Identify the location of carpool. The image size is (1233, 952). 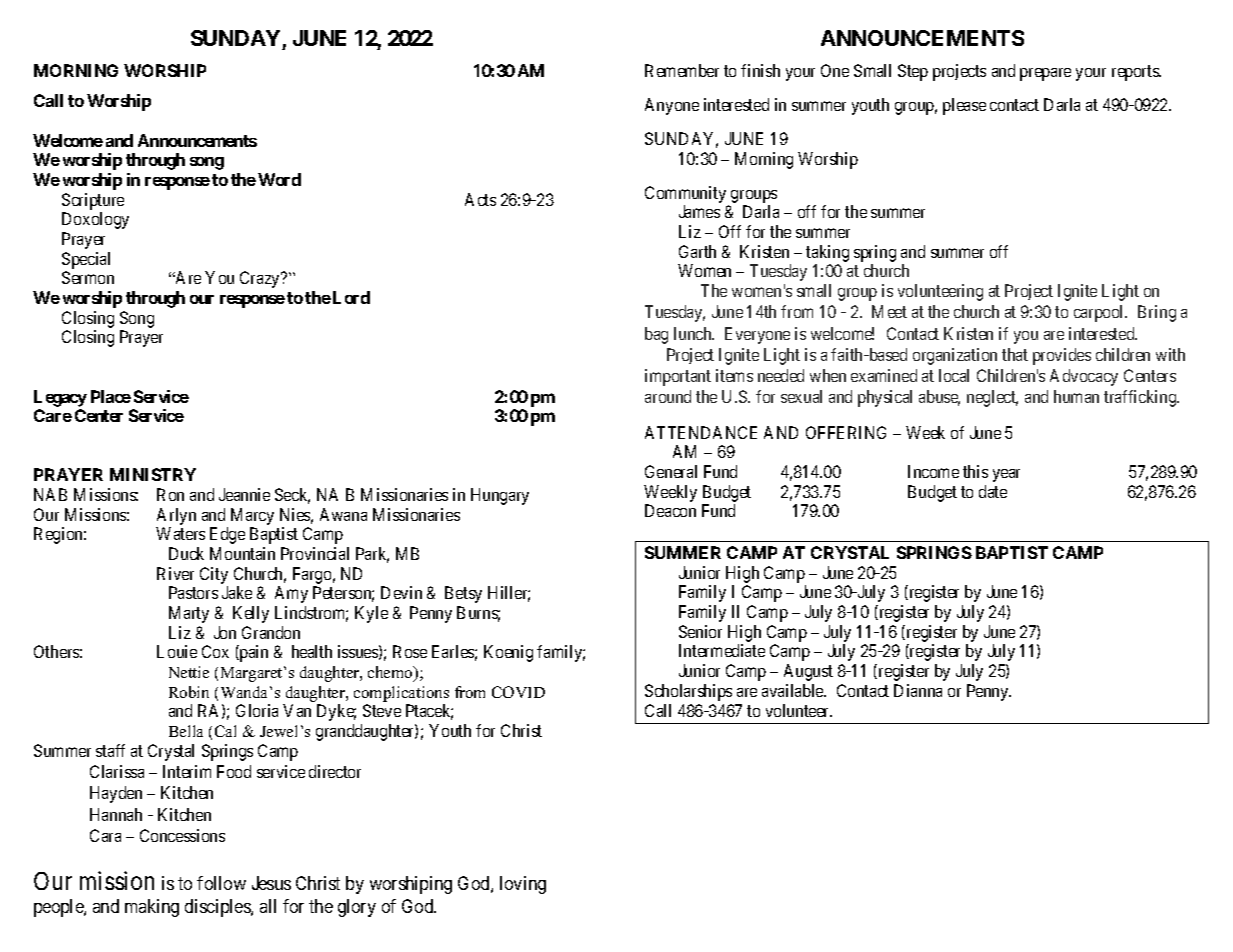
(1100, 313).
